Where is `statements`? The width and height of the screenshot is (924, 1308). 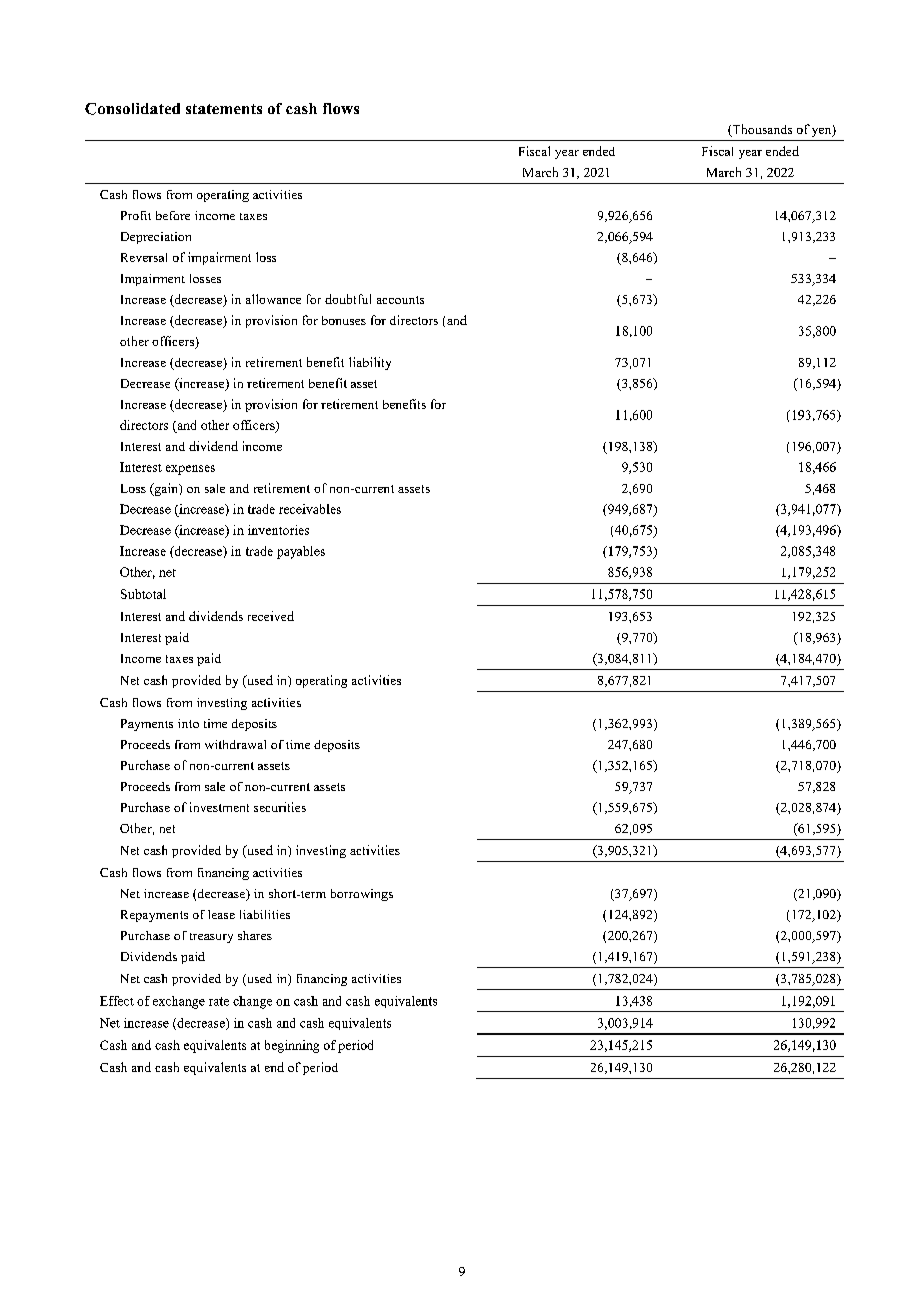 statements is located at coordinates (224, 109).
